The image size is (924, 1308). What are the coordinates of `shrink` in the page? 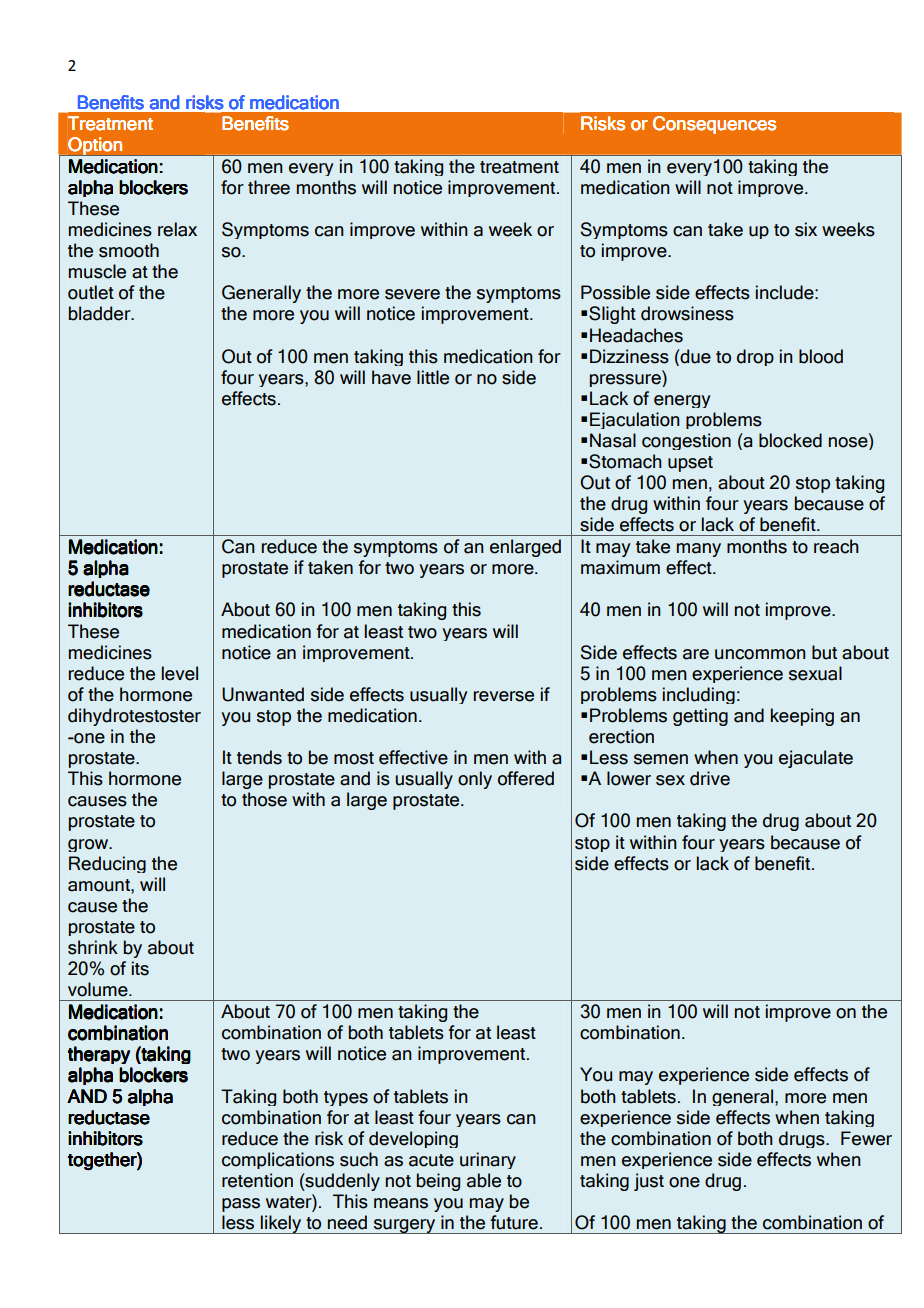 It's located at (93, 947).
